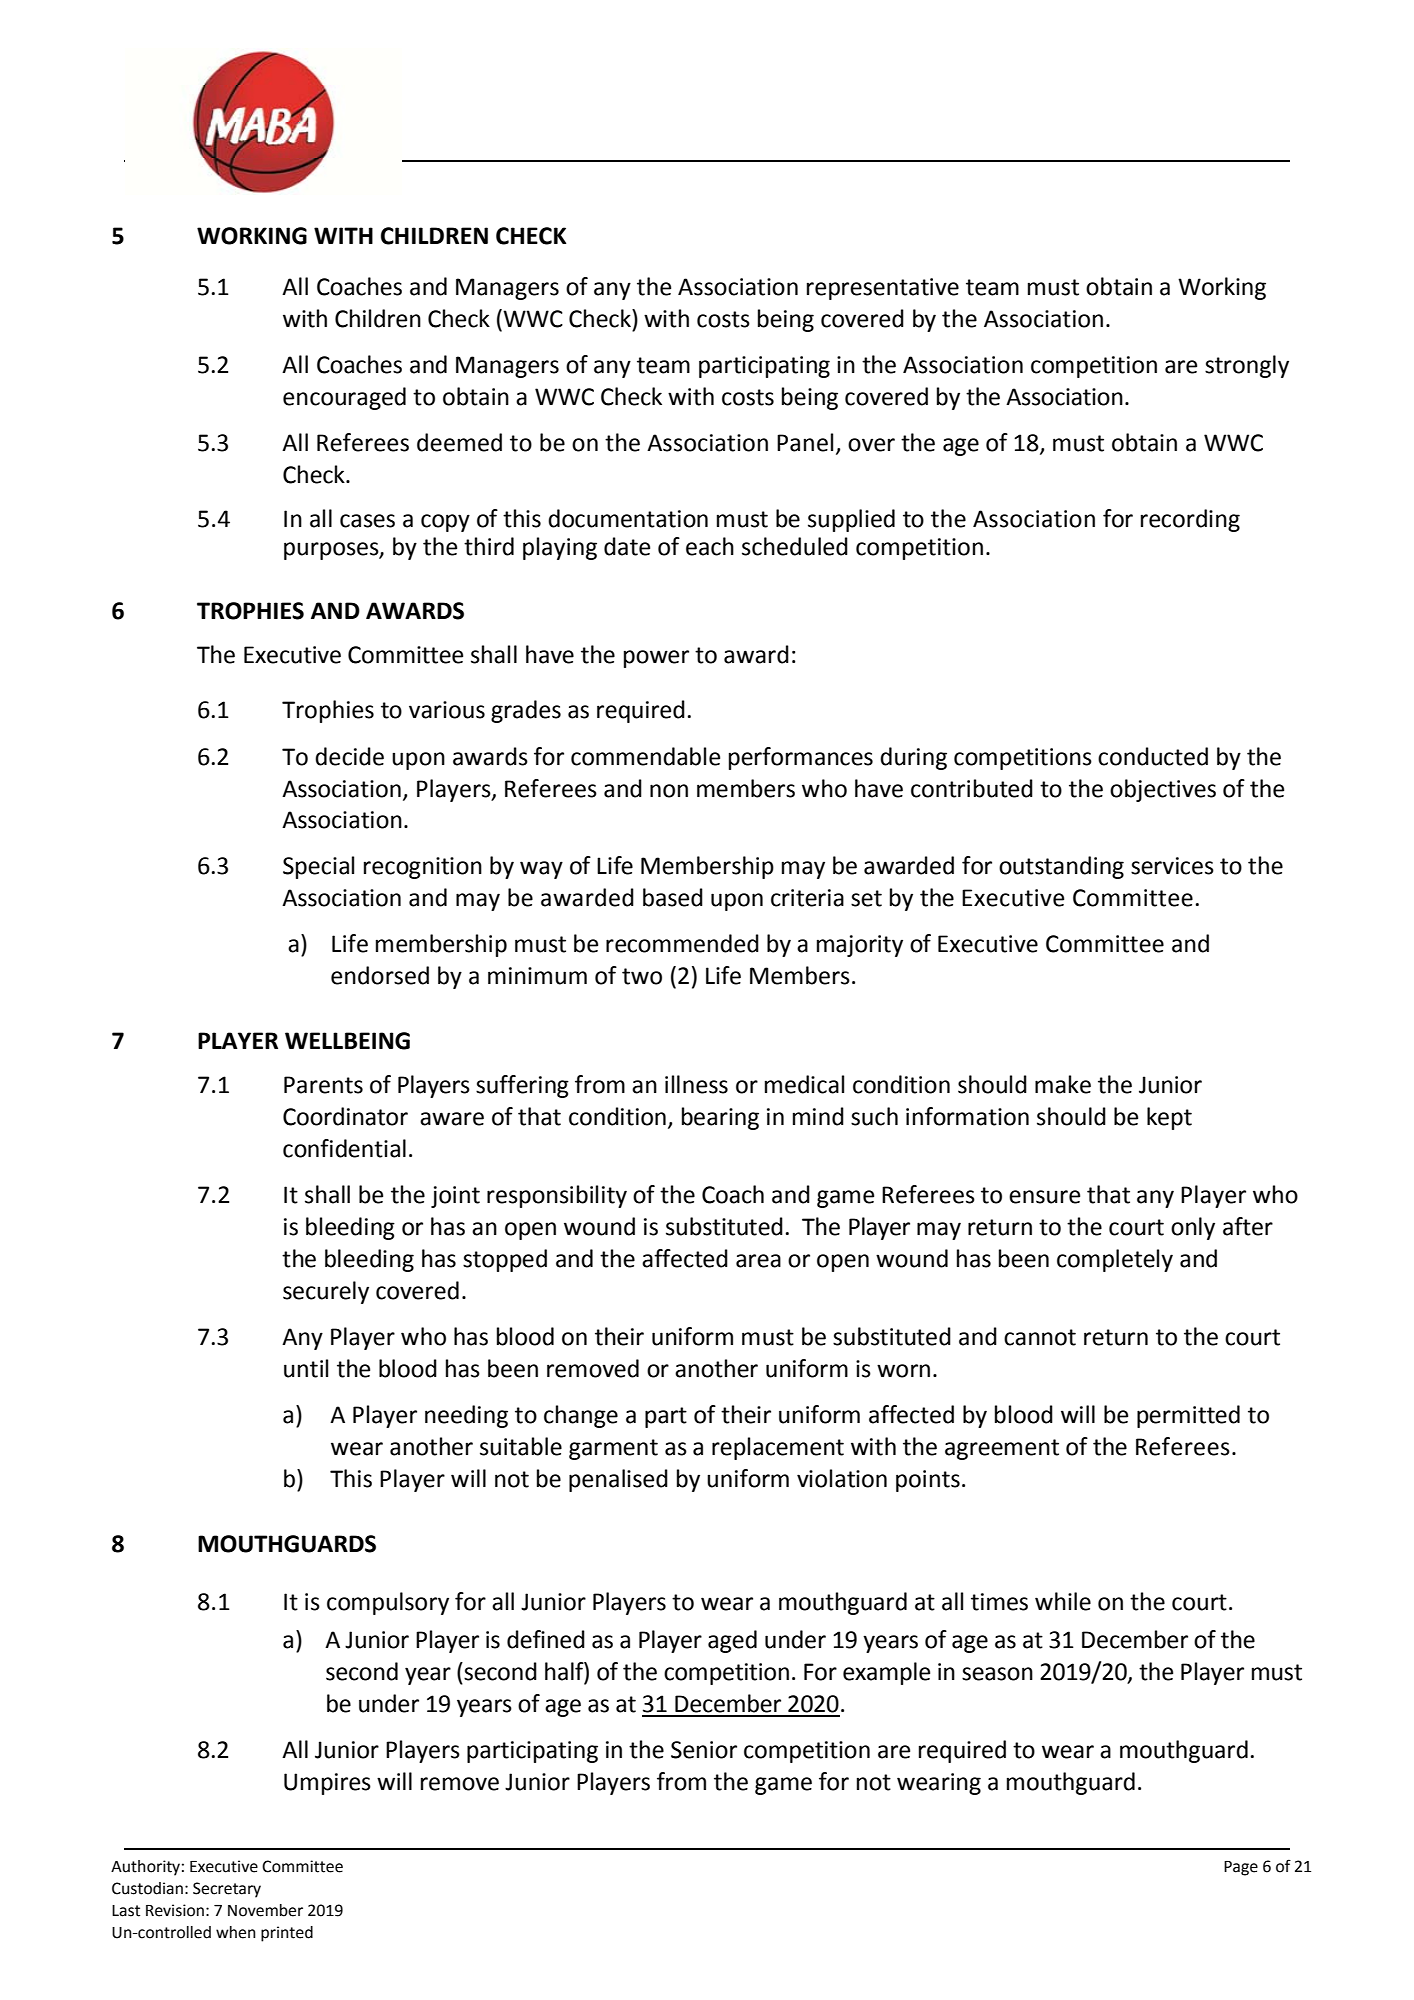  Describe the element at coordinates (323, 1085) in the document. I see `Parents` at that location.
